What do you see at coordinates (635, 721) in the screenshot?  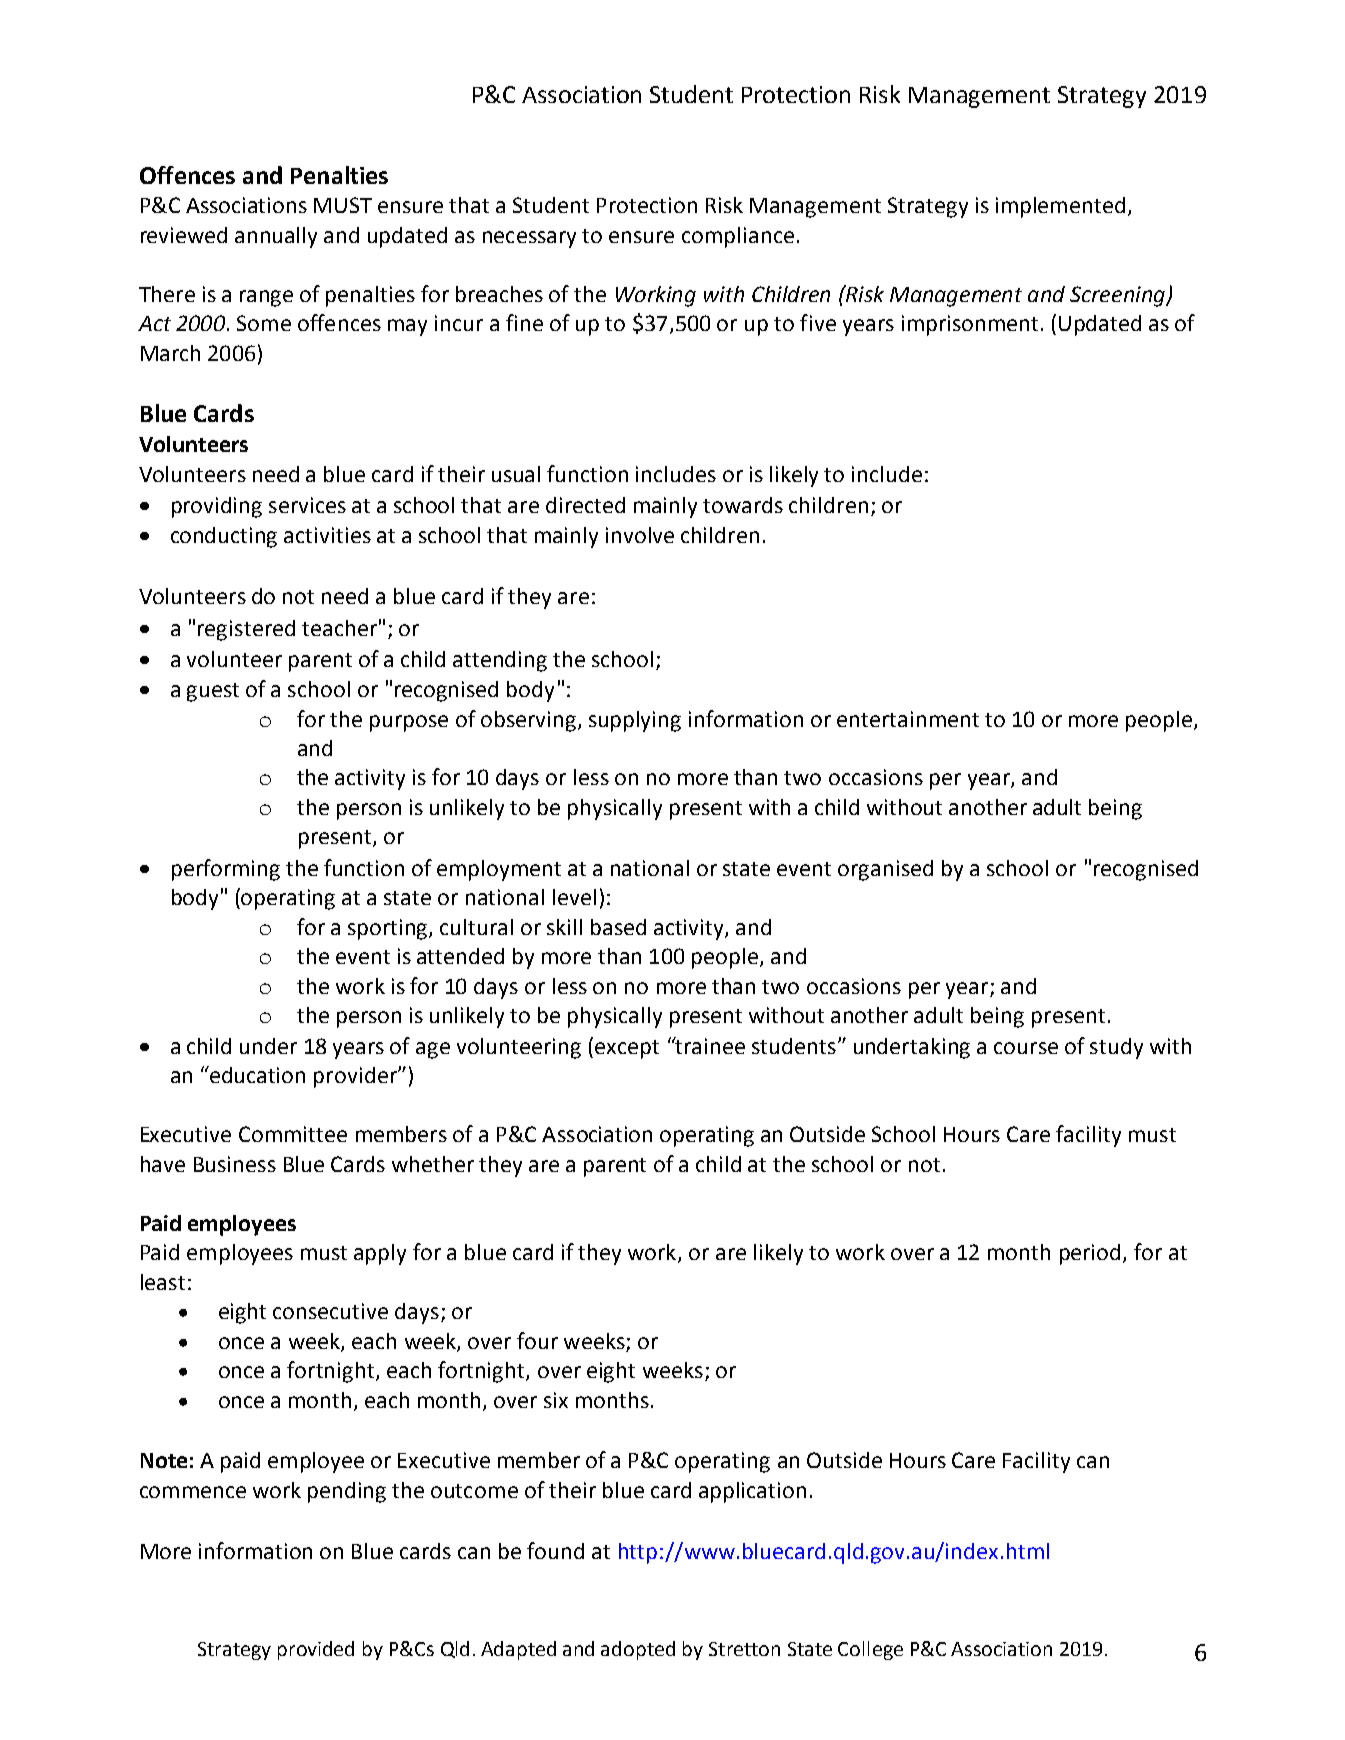 I see `supplying` at bounding box center [635, 721].
